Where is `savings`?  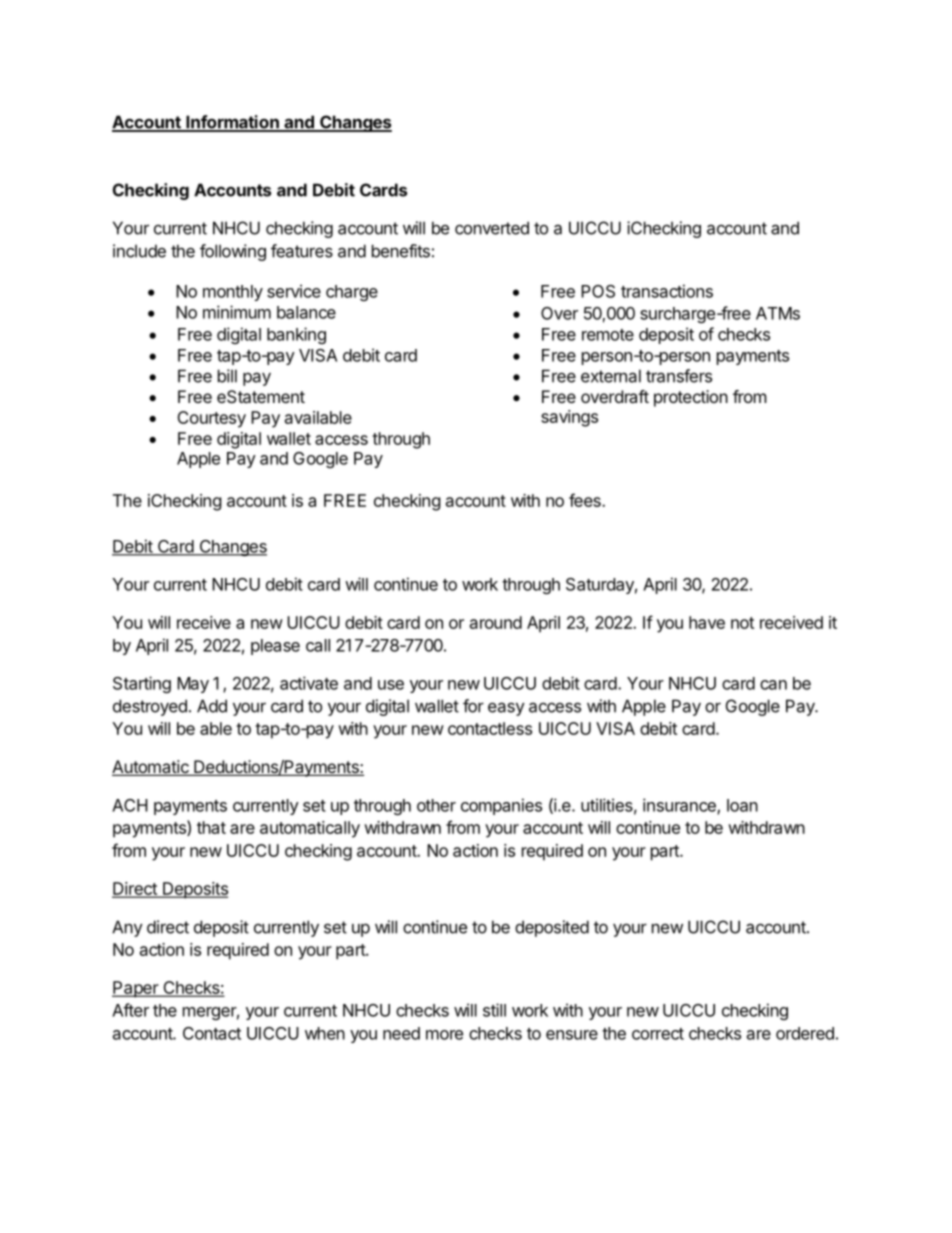 savings is located at coordinates (569, 418).
